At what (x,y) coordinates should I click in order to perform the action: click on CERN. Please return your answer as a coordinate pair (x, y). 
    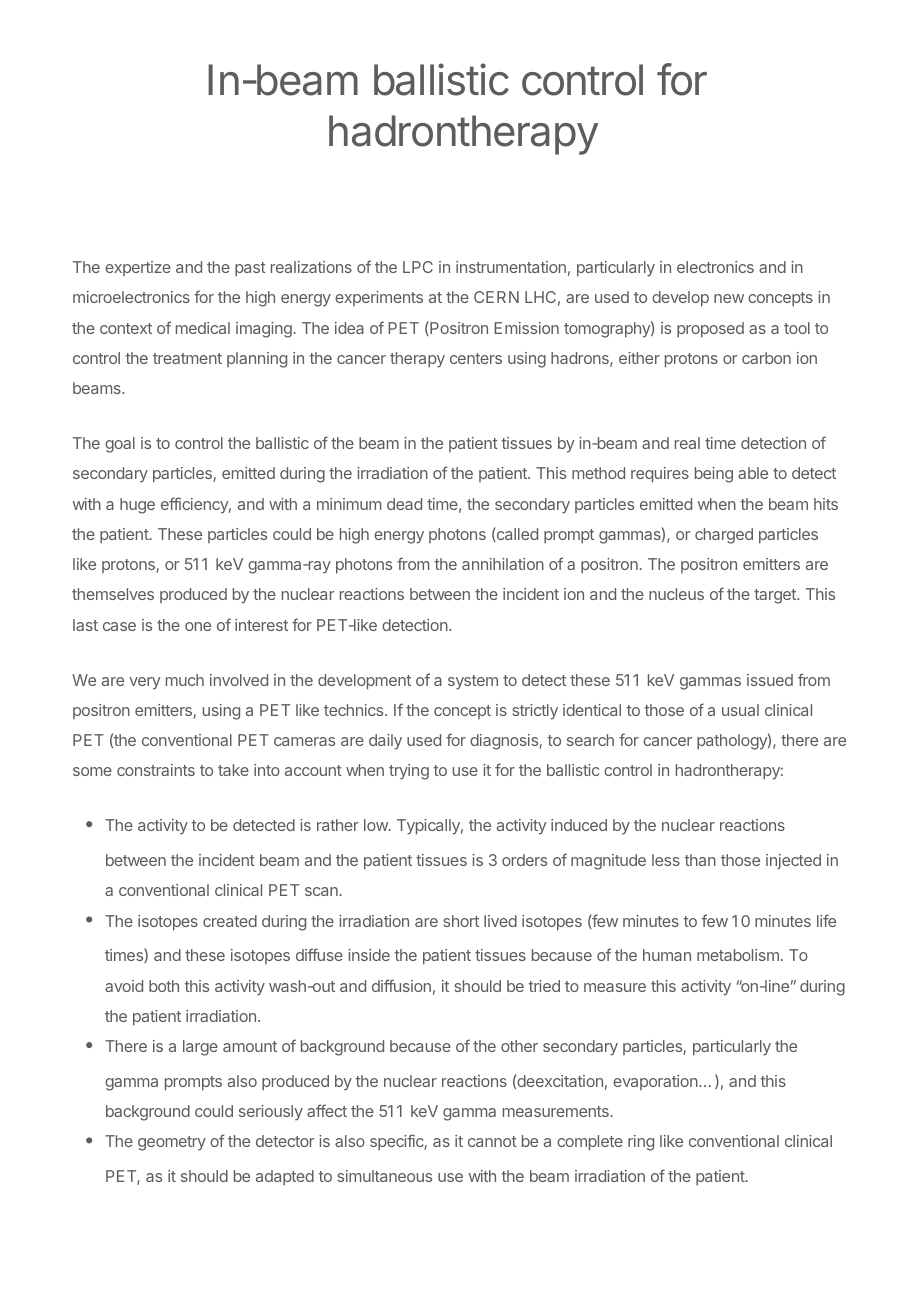
    Looking at the image, I should click on (496, 297).
